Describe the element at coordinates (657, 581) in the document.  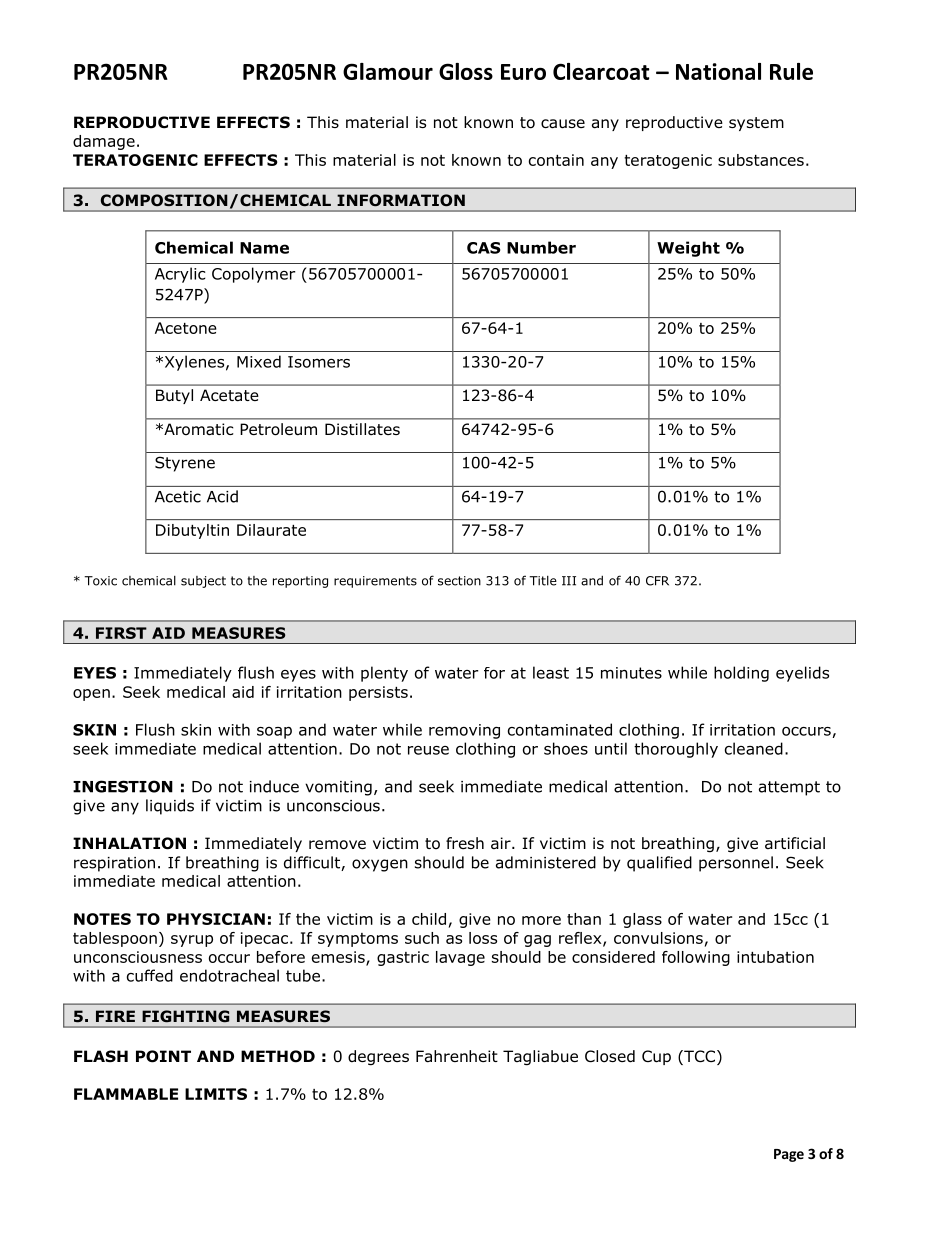
I see `CFR` at that location.
